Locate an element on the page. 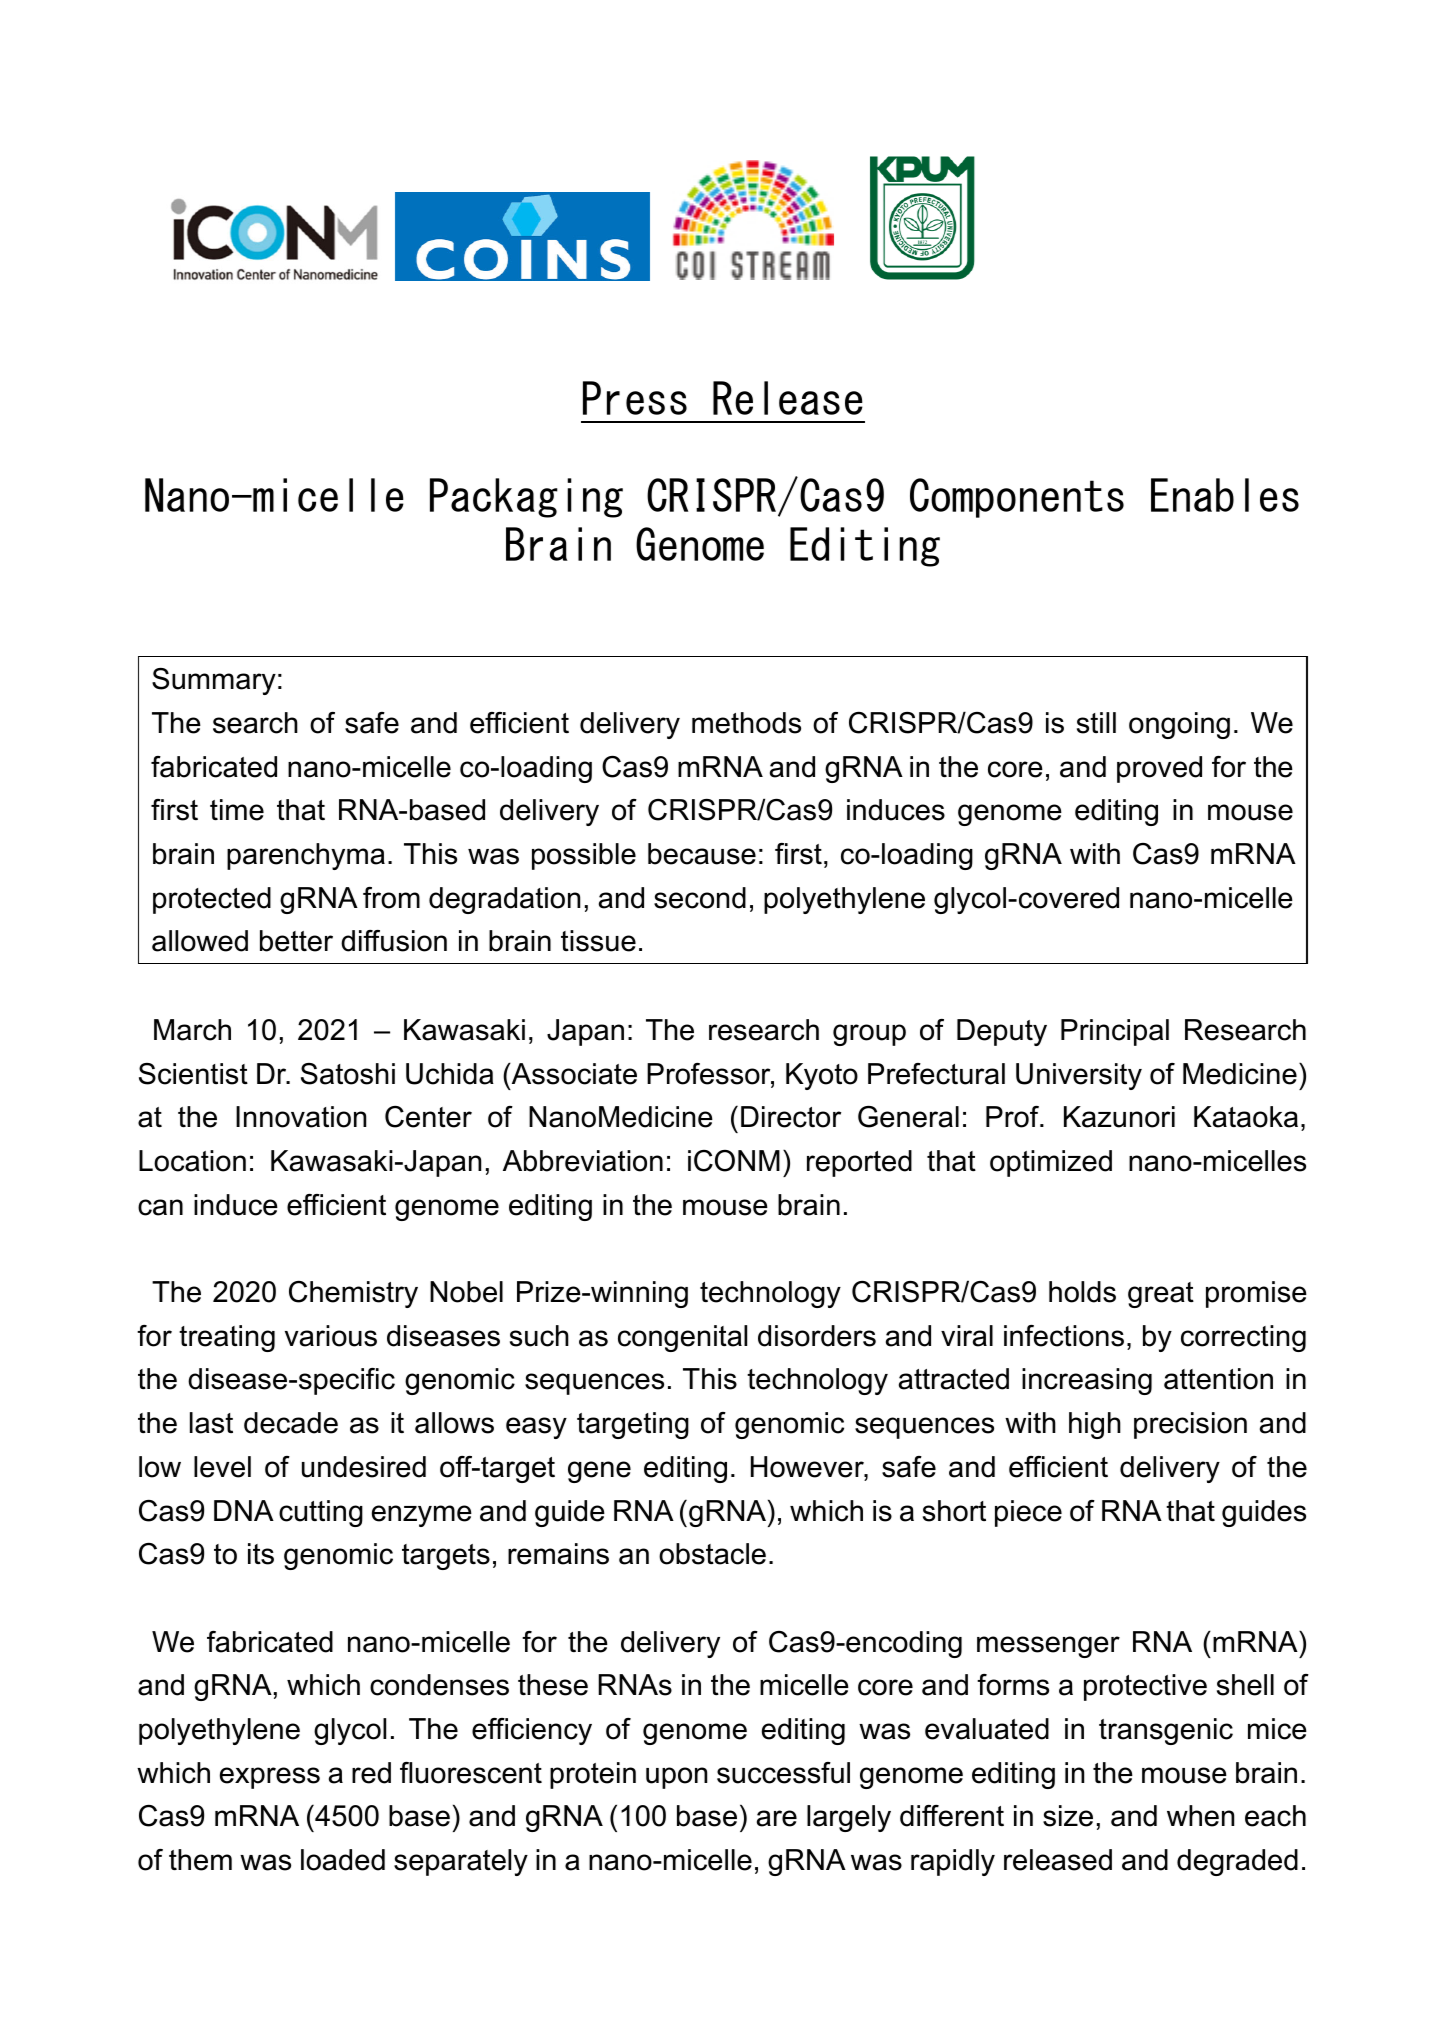 The image size is (1445, 2044). Director is located at coordinates (791, 1117).
